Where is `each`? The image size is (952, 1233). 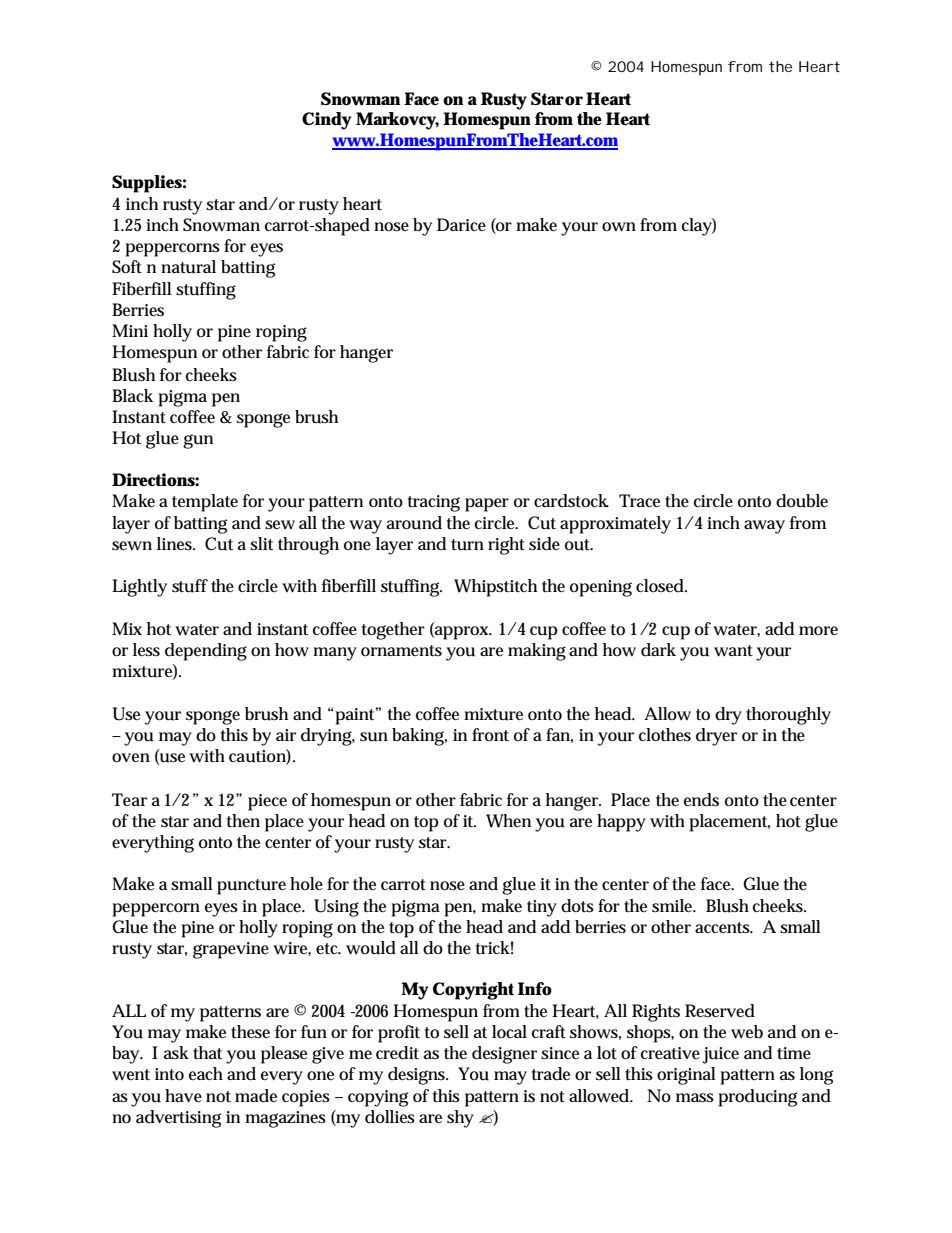
each is located at coordinates (206, 1073).
